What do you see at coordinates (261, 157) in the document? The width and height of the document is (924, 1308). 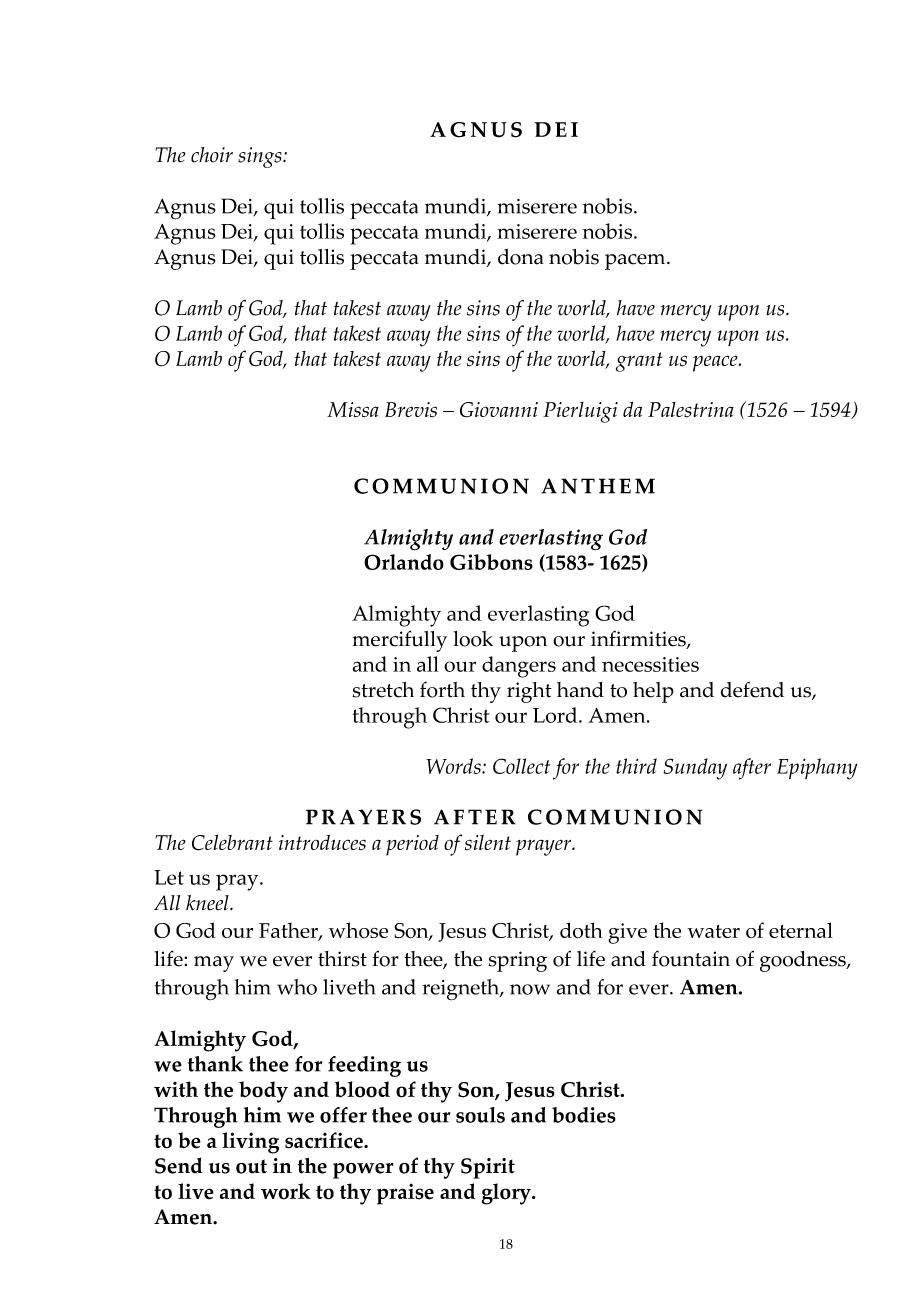 I see `sings` at bounding box center [261, 157].
